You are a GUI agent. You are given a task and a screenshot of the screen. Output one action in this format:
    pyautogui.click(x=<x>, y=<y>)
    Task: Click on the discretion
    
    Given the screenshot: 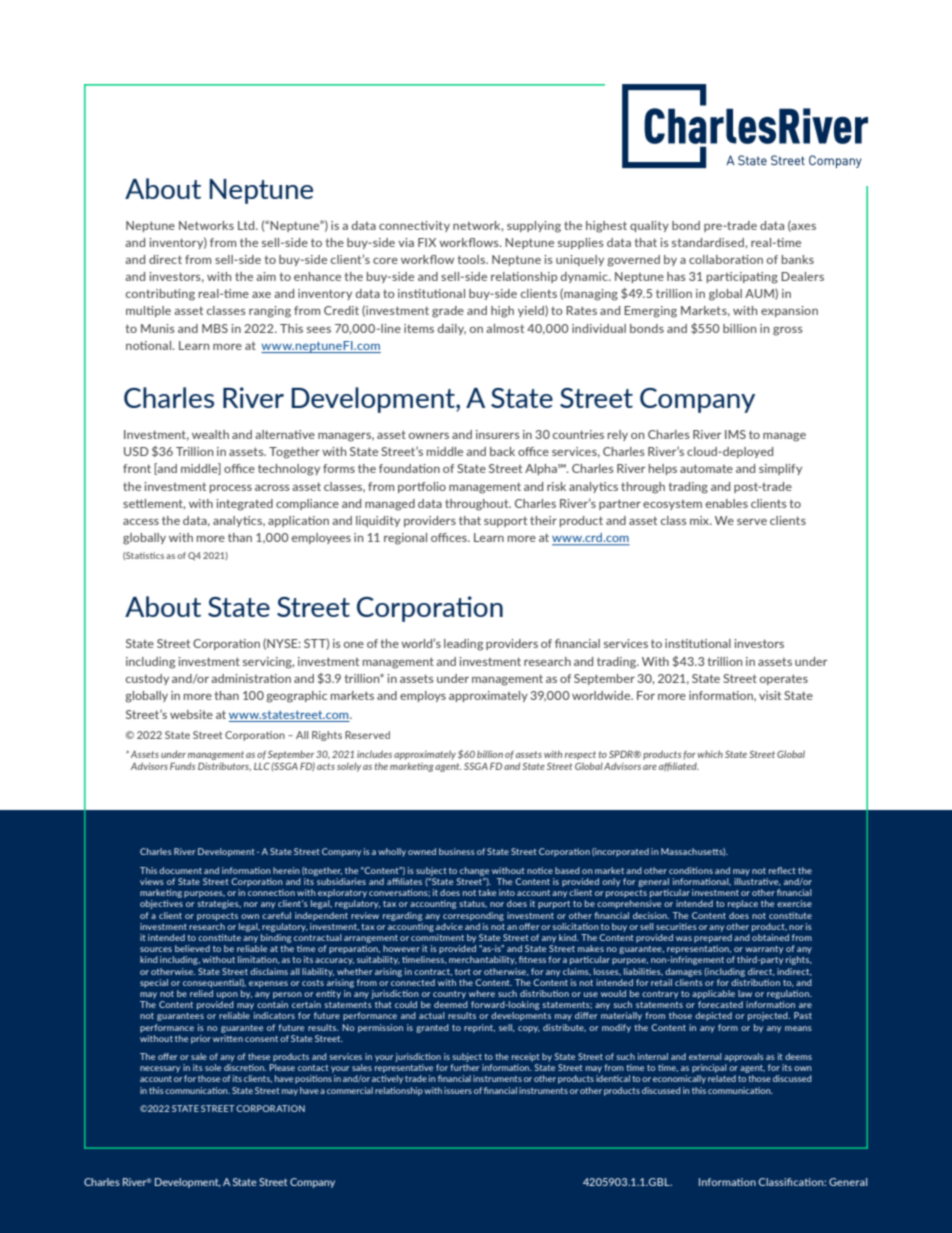 What is the action you would take?
    pyautogui.click(x=245, y=1067)
